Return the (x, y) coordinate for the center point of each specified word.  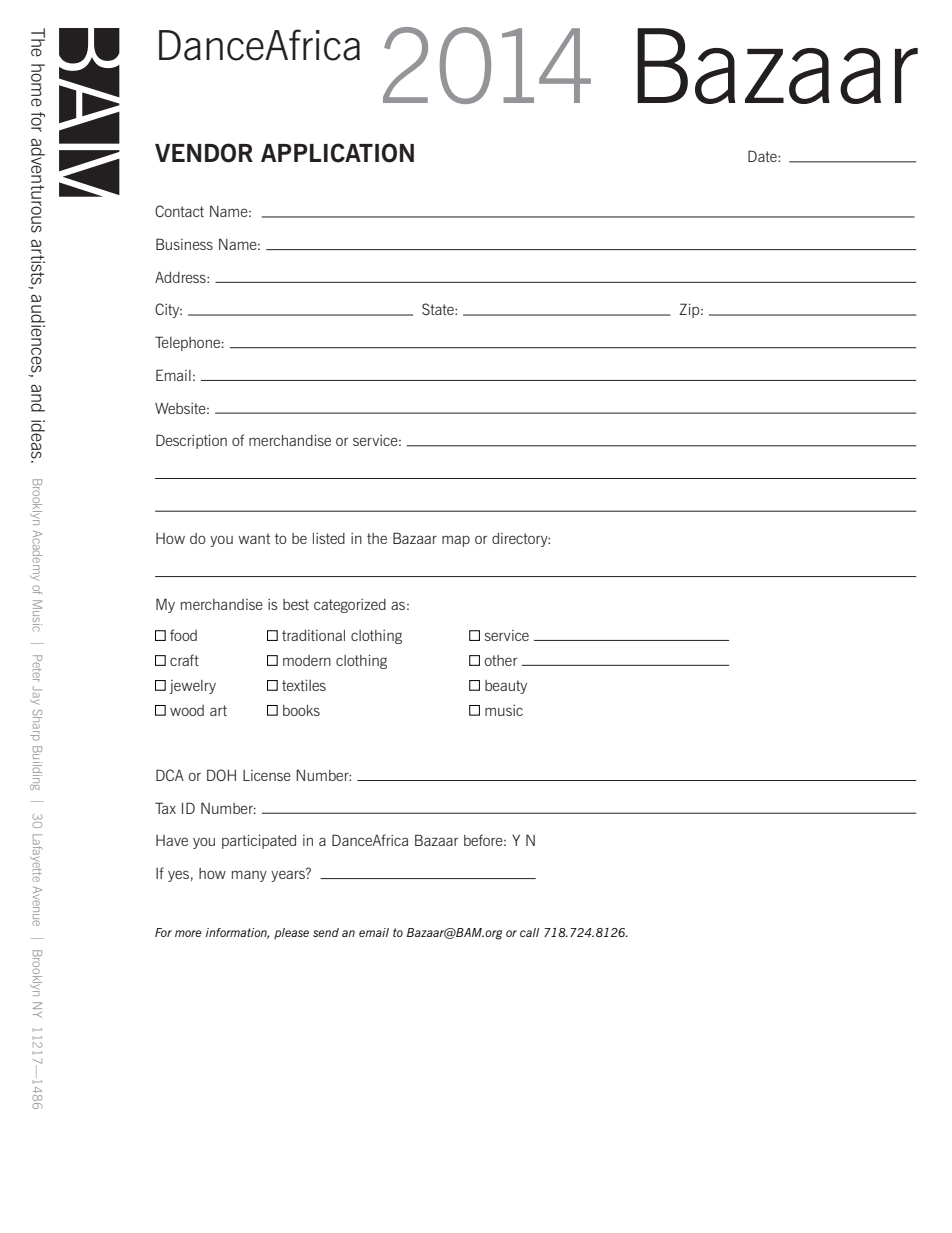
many (249, 876)
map (456, 541)
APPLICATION (337, 153)
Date (763, 156)
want (254, 538)
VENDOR (204, 153)
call (529, 932)
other (501, 660)
